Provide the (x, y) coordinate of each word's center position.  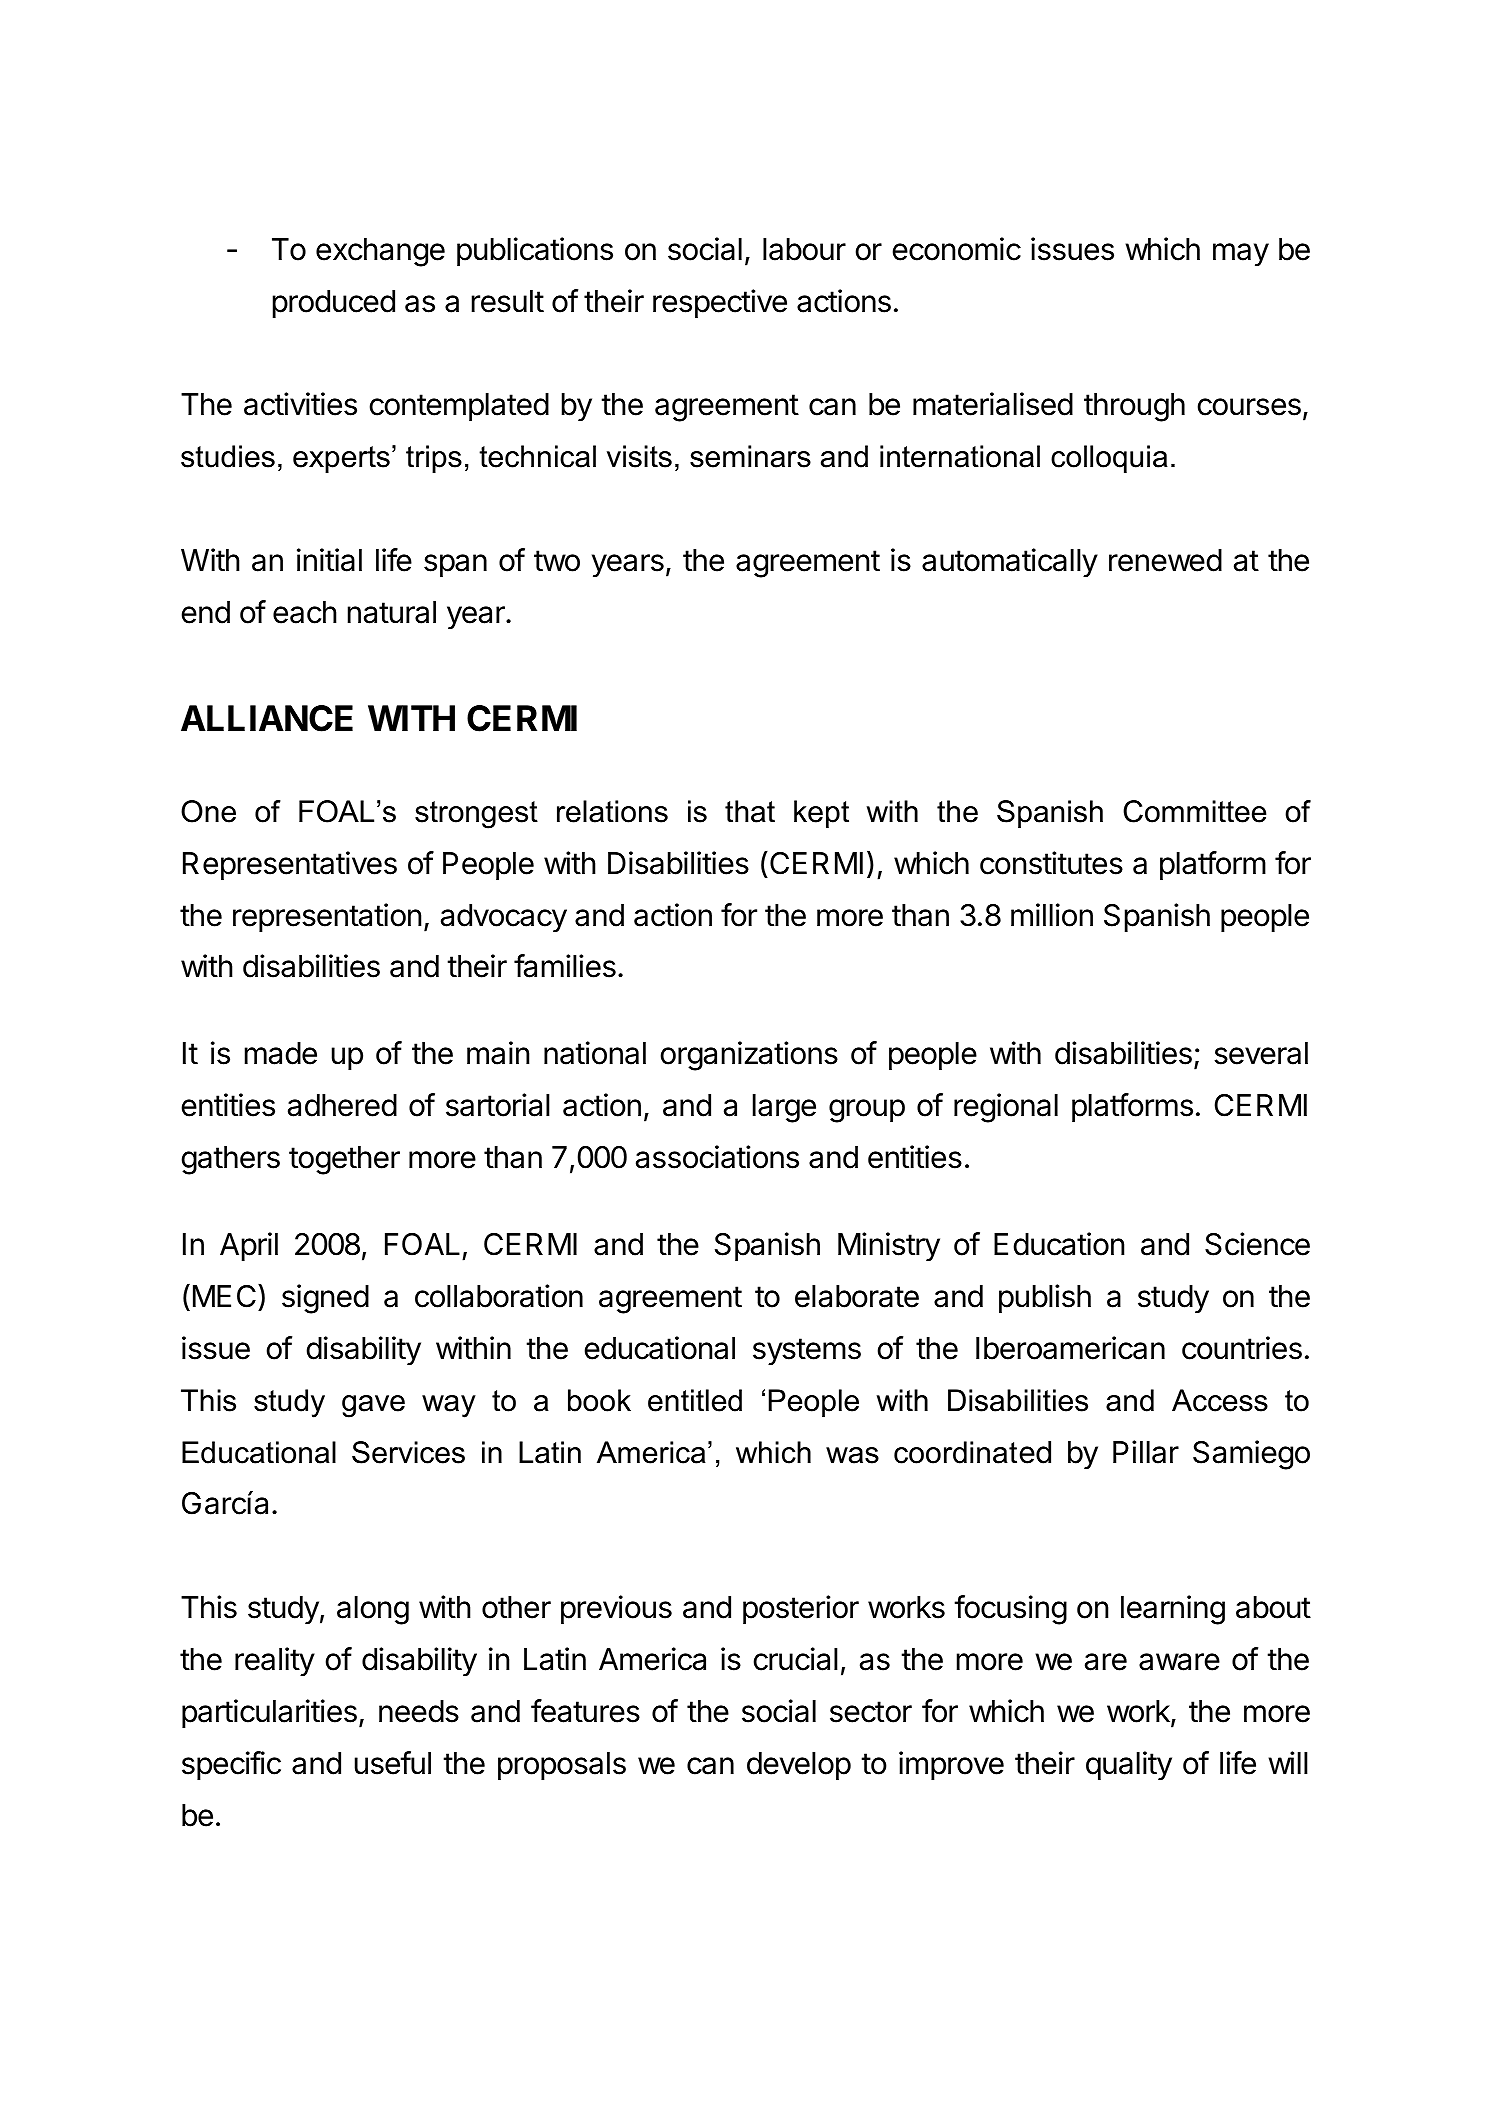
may (1241, 255)
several (1261, 1053)
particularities (269, 1713)
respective (720, 303)
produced (334, 304)
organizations (749, 1056)
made (281, 1053)
